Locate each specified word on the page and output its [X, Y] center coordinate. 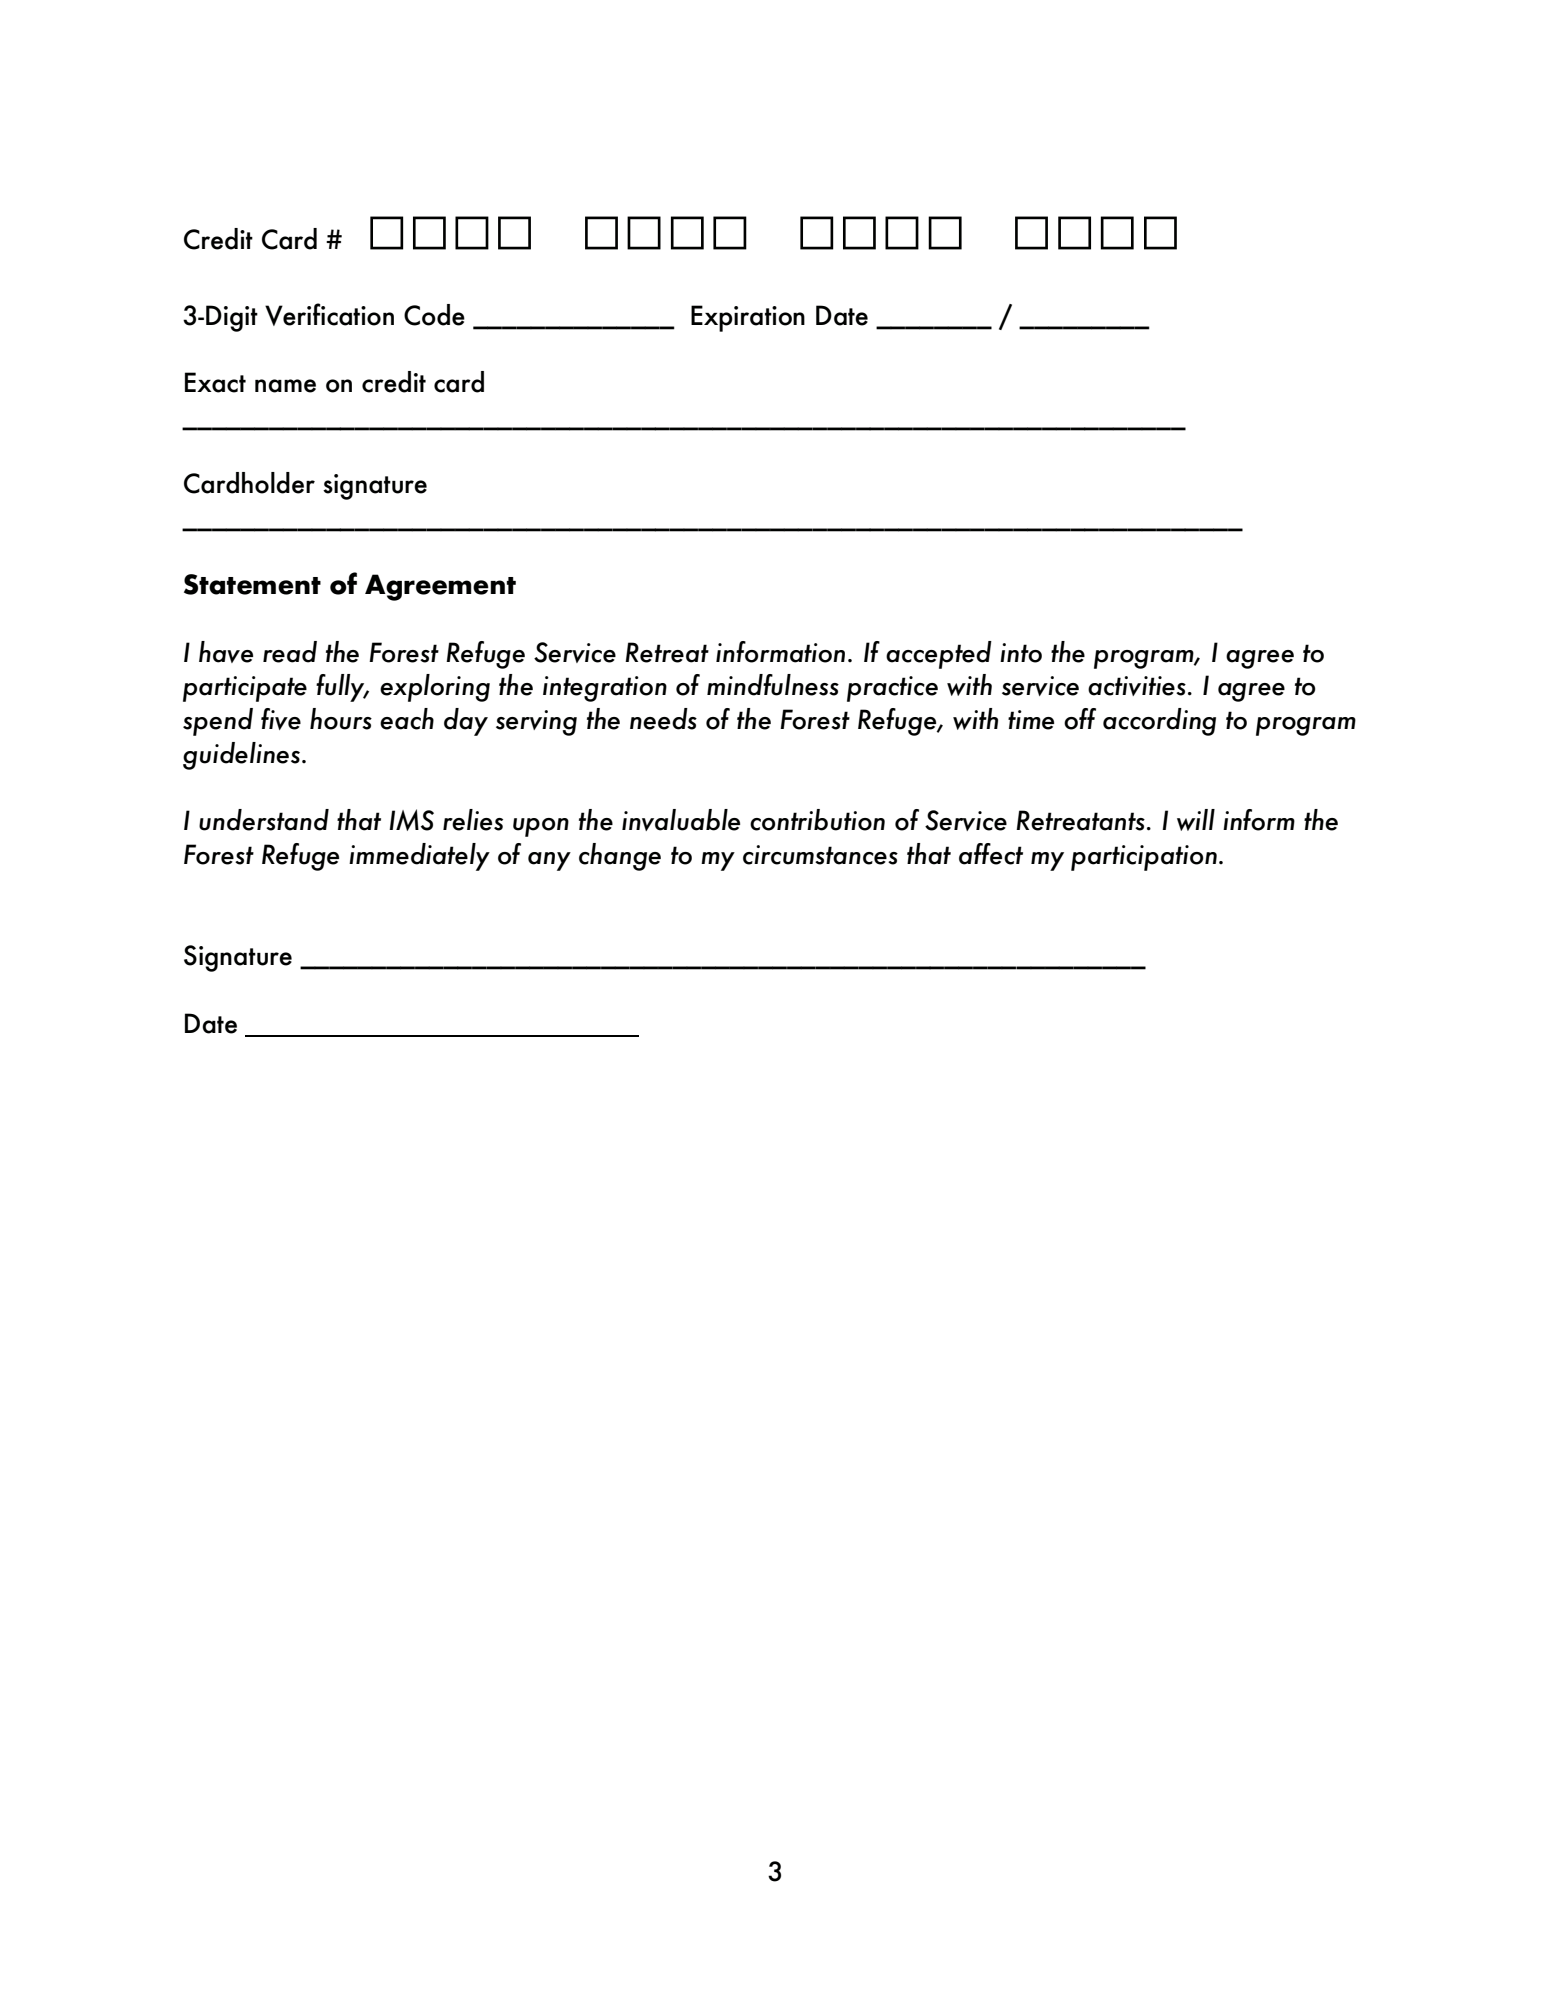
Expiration [748, 318]
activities [1137, 686]
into [1021, 653]
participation [1144, 858]
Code [434, 315]
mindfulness [773, 685]
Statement [252, 584]
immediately [419, 857]
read [290, 652]
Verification [329, 314]
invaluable [681, 820]
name [285, 386]
